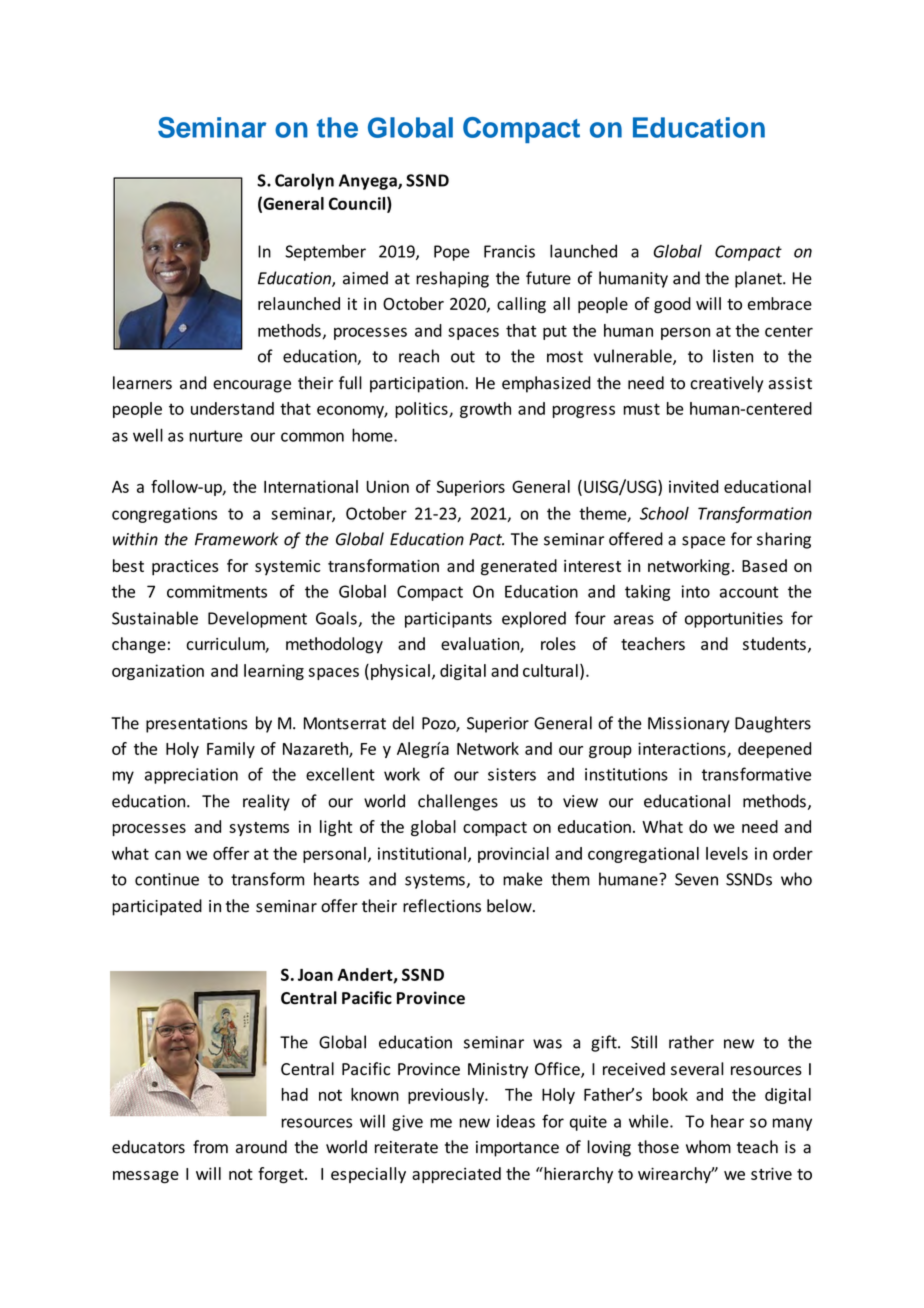  Describe the element at coordinates (672, 305) in the image. I see `good` at that location.
